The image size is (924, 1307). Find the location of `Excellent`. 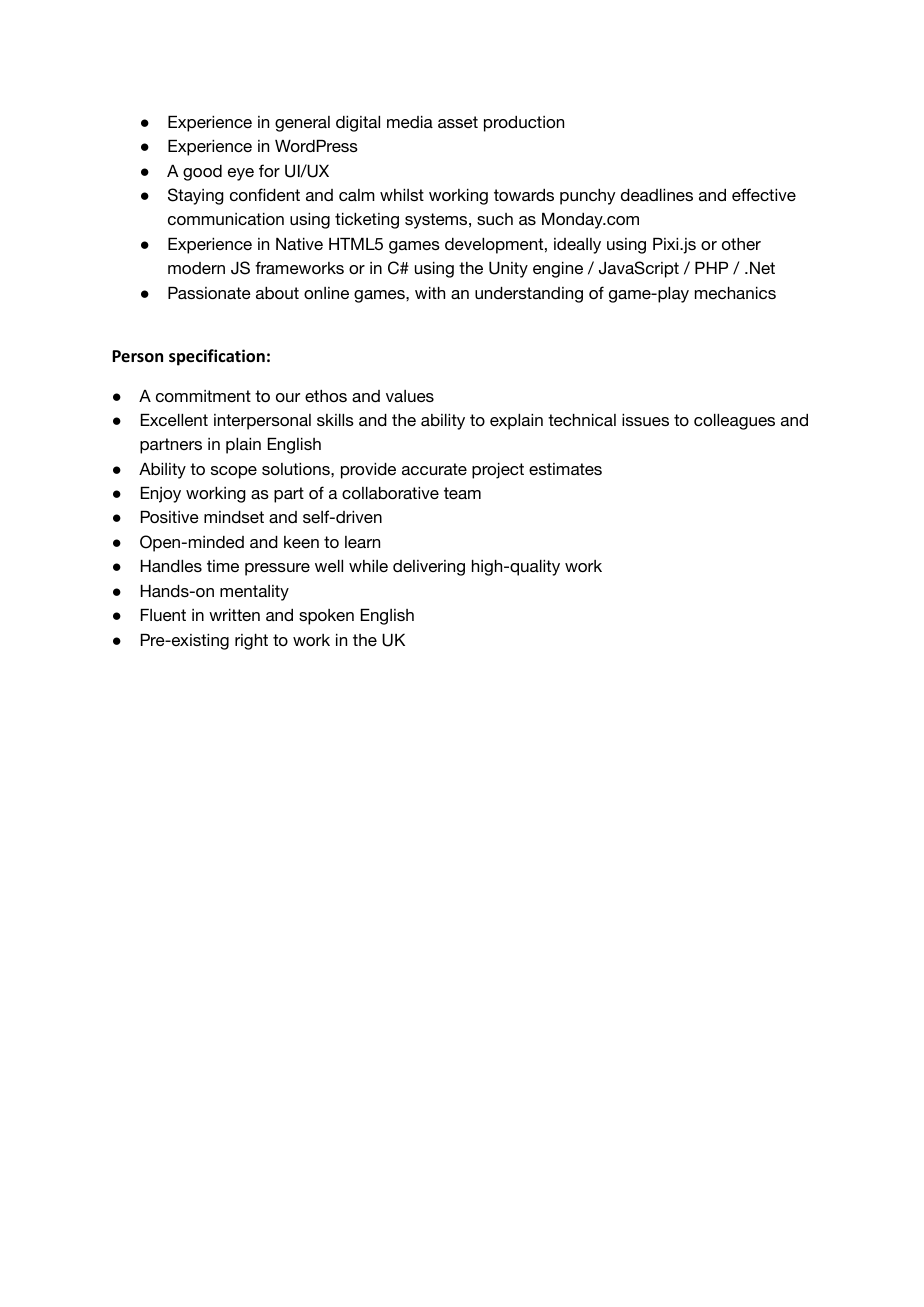

Excellent is located at coordinates (174, 420).
